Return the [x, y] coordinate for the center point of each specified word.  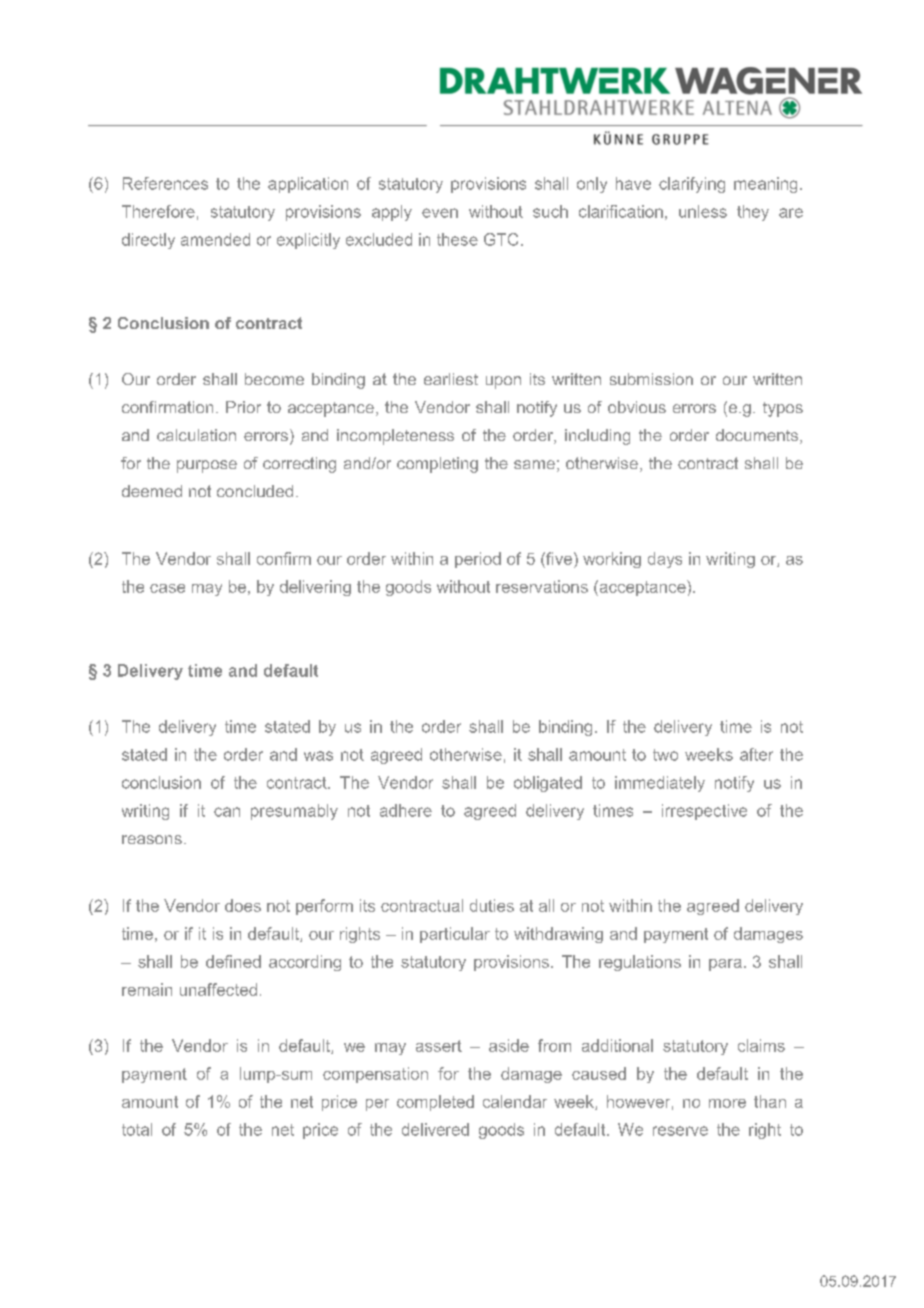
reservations [542, 586]
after [756, 754]
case [167, 588]
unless [703, 211]
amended [215, 239]
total [137, 1129]
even [440, 213]
